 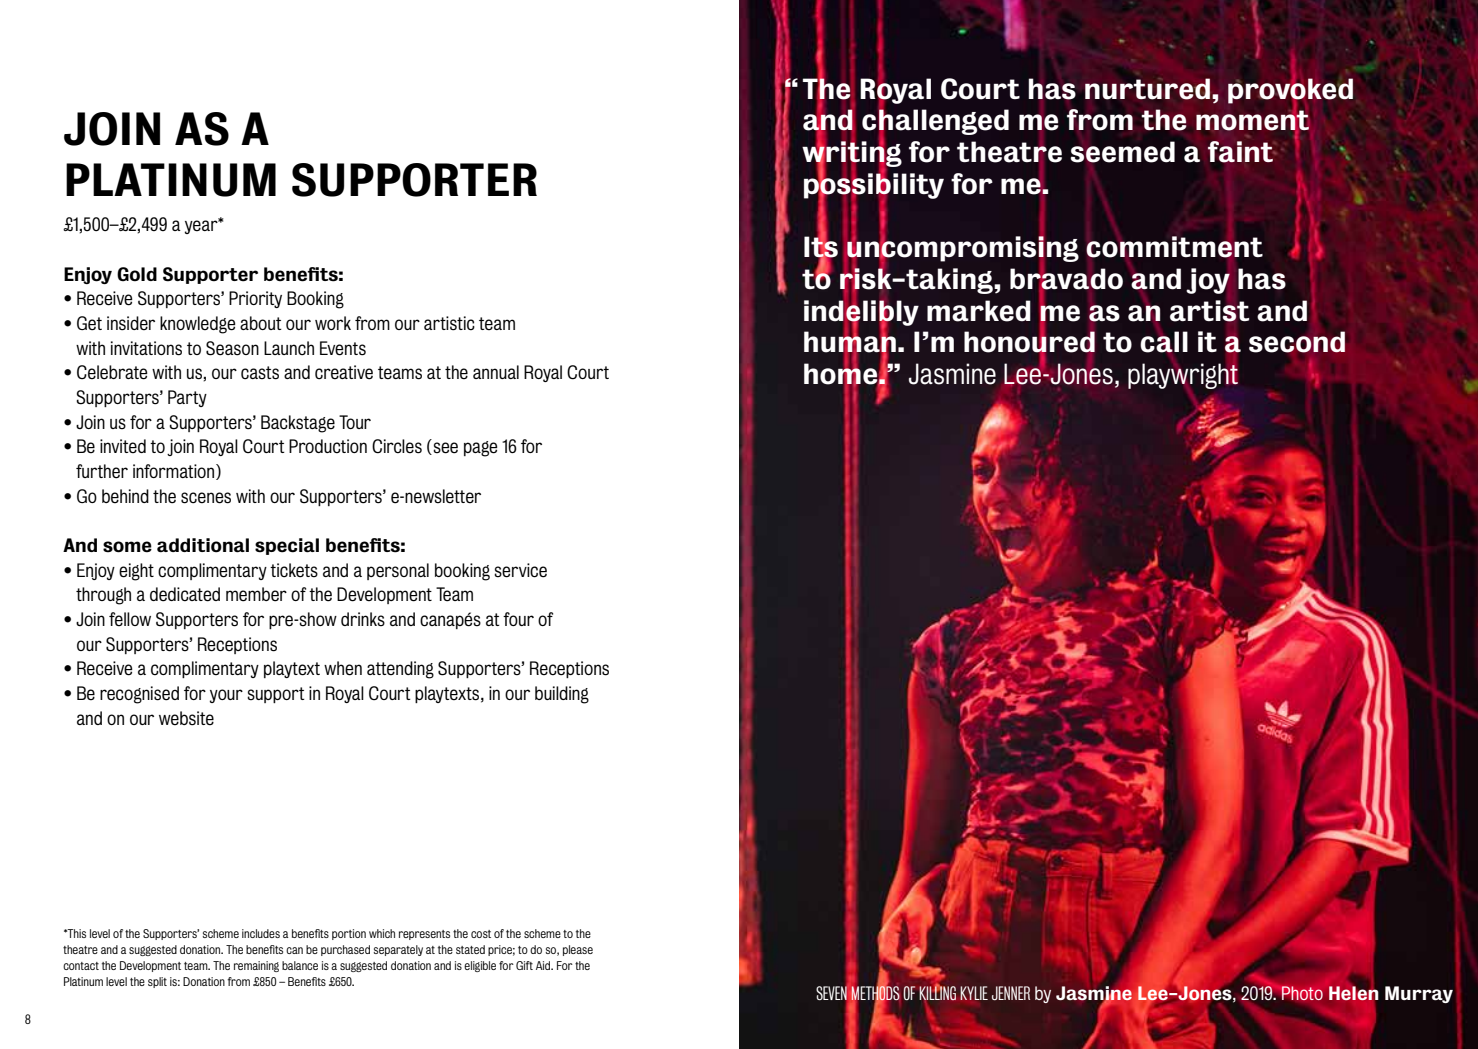 I want to click on remaining, so click(x=256, y=966).
